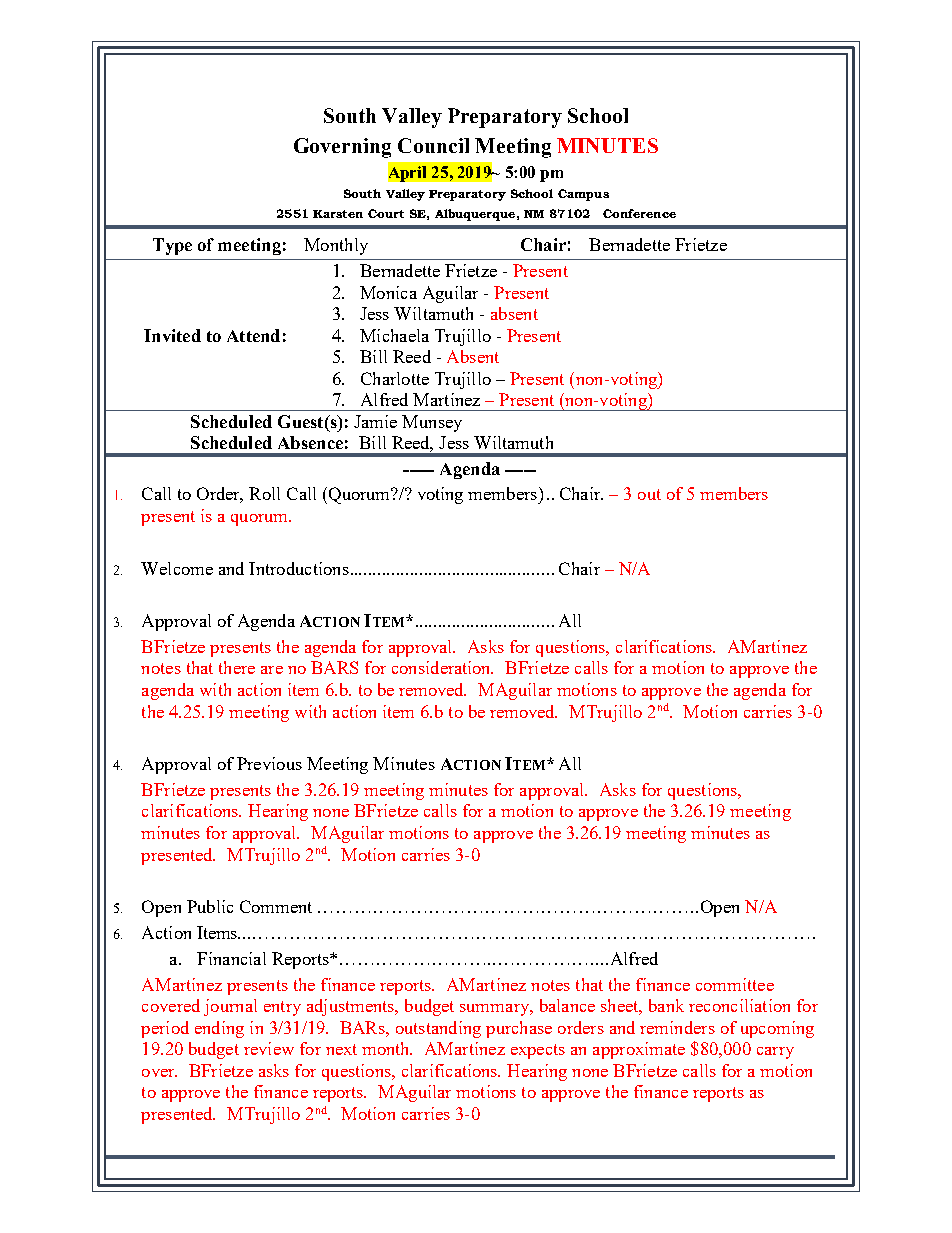 This page has height=1233, width=952. What do you see at coordinates (338, 214) in the page?
I see `Karsten` at bounding box center [338, 214].
